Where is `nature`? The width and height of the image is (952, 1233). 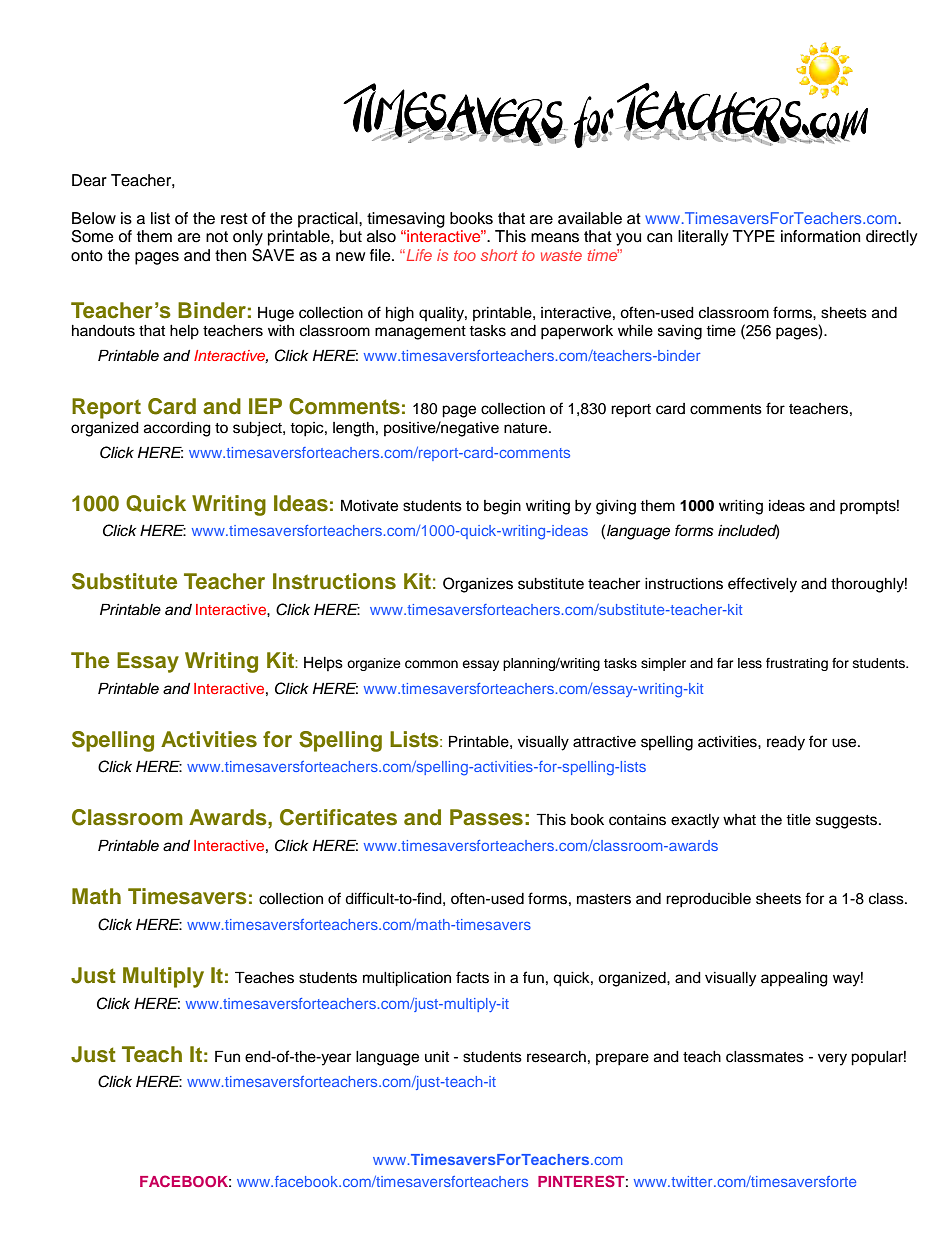 nature is located at coordinates (527, 428).
